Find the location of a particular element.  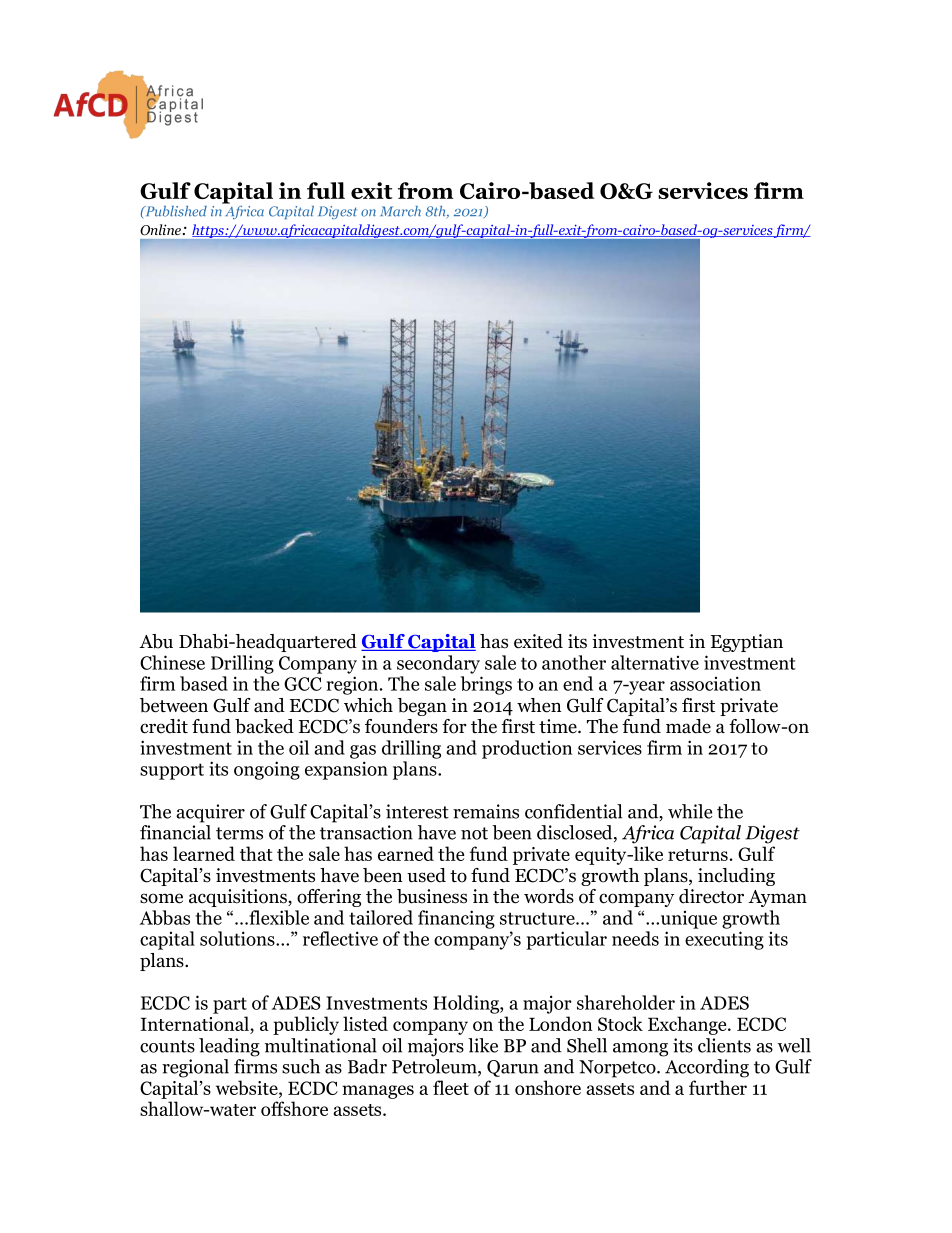

Chinese is located at coordinates (172, 662).
